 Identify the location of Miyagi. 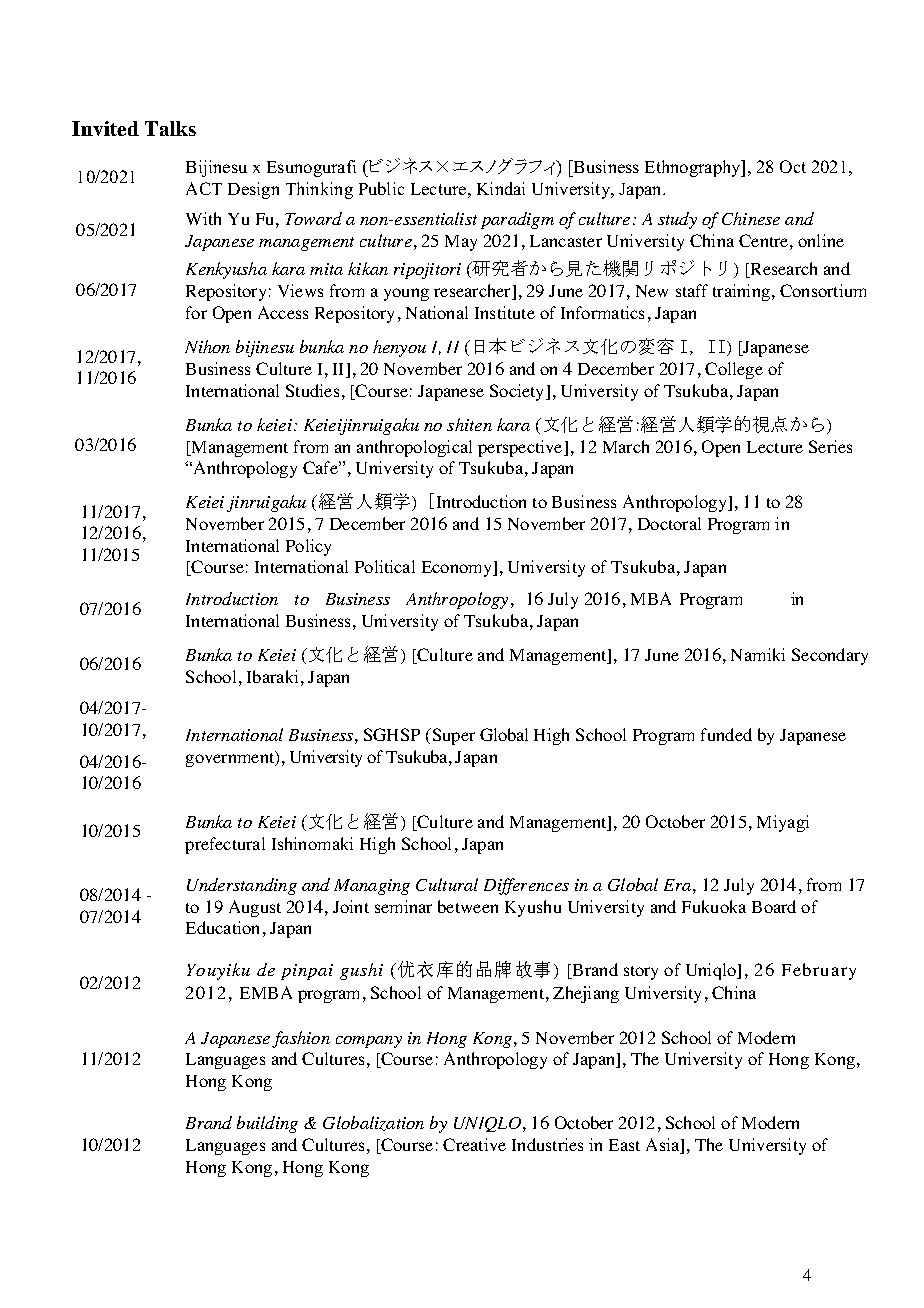
(783, 823).
